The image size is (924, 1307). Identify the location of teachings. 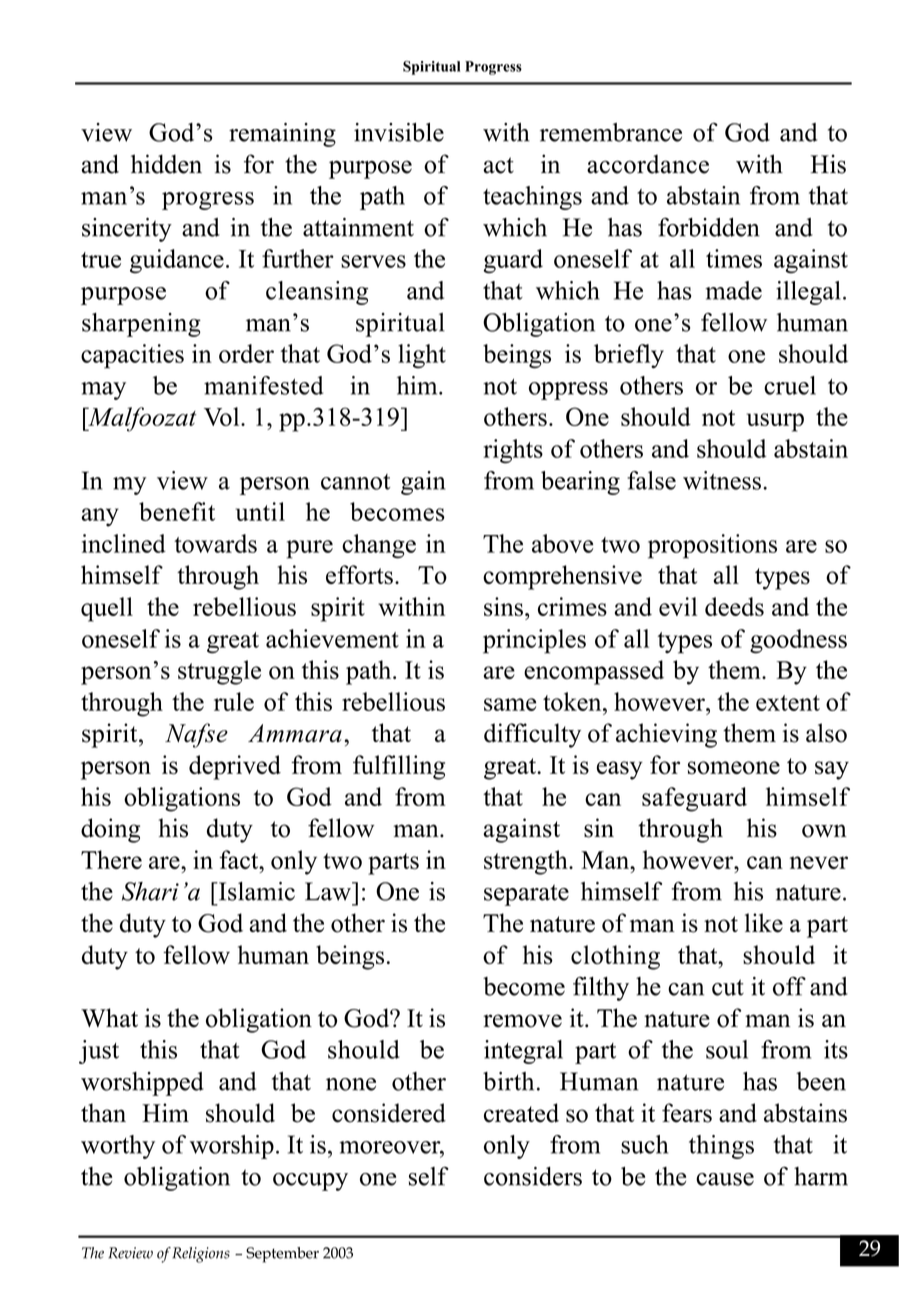
(532, 198).
